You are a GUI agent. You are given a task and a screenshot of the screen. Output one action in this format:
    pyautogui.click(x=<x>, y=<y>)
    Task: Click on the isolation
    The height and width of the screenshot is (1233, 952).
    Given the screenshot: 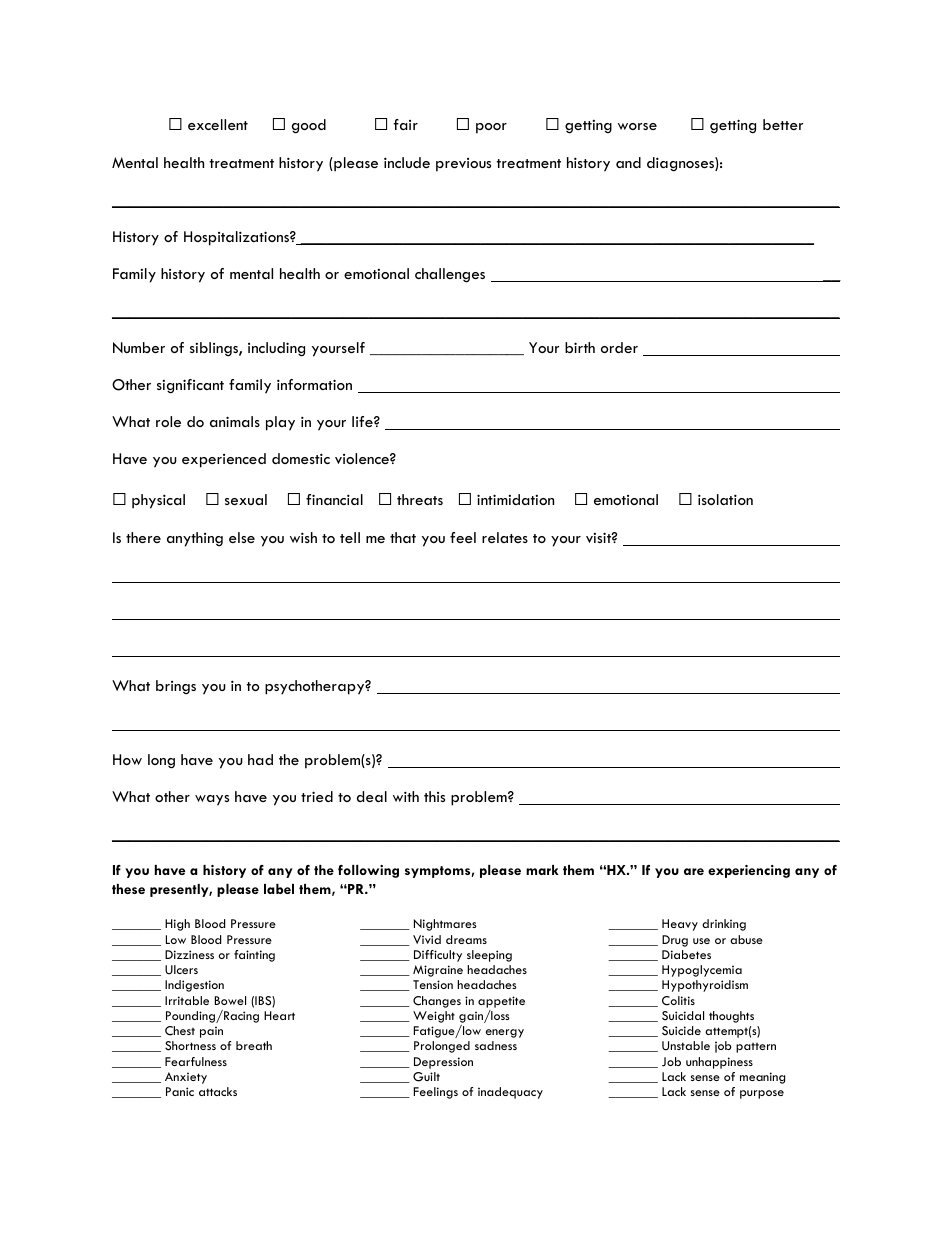 What is the action you would take?
    pyautogui.click(x=725, y=499)
